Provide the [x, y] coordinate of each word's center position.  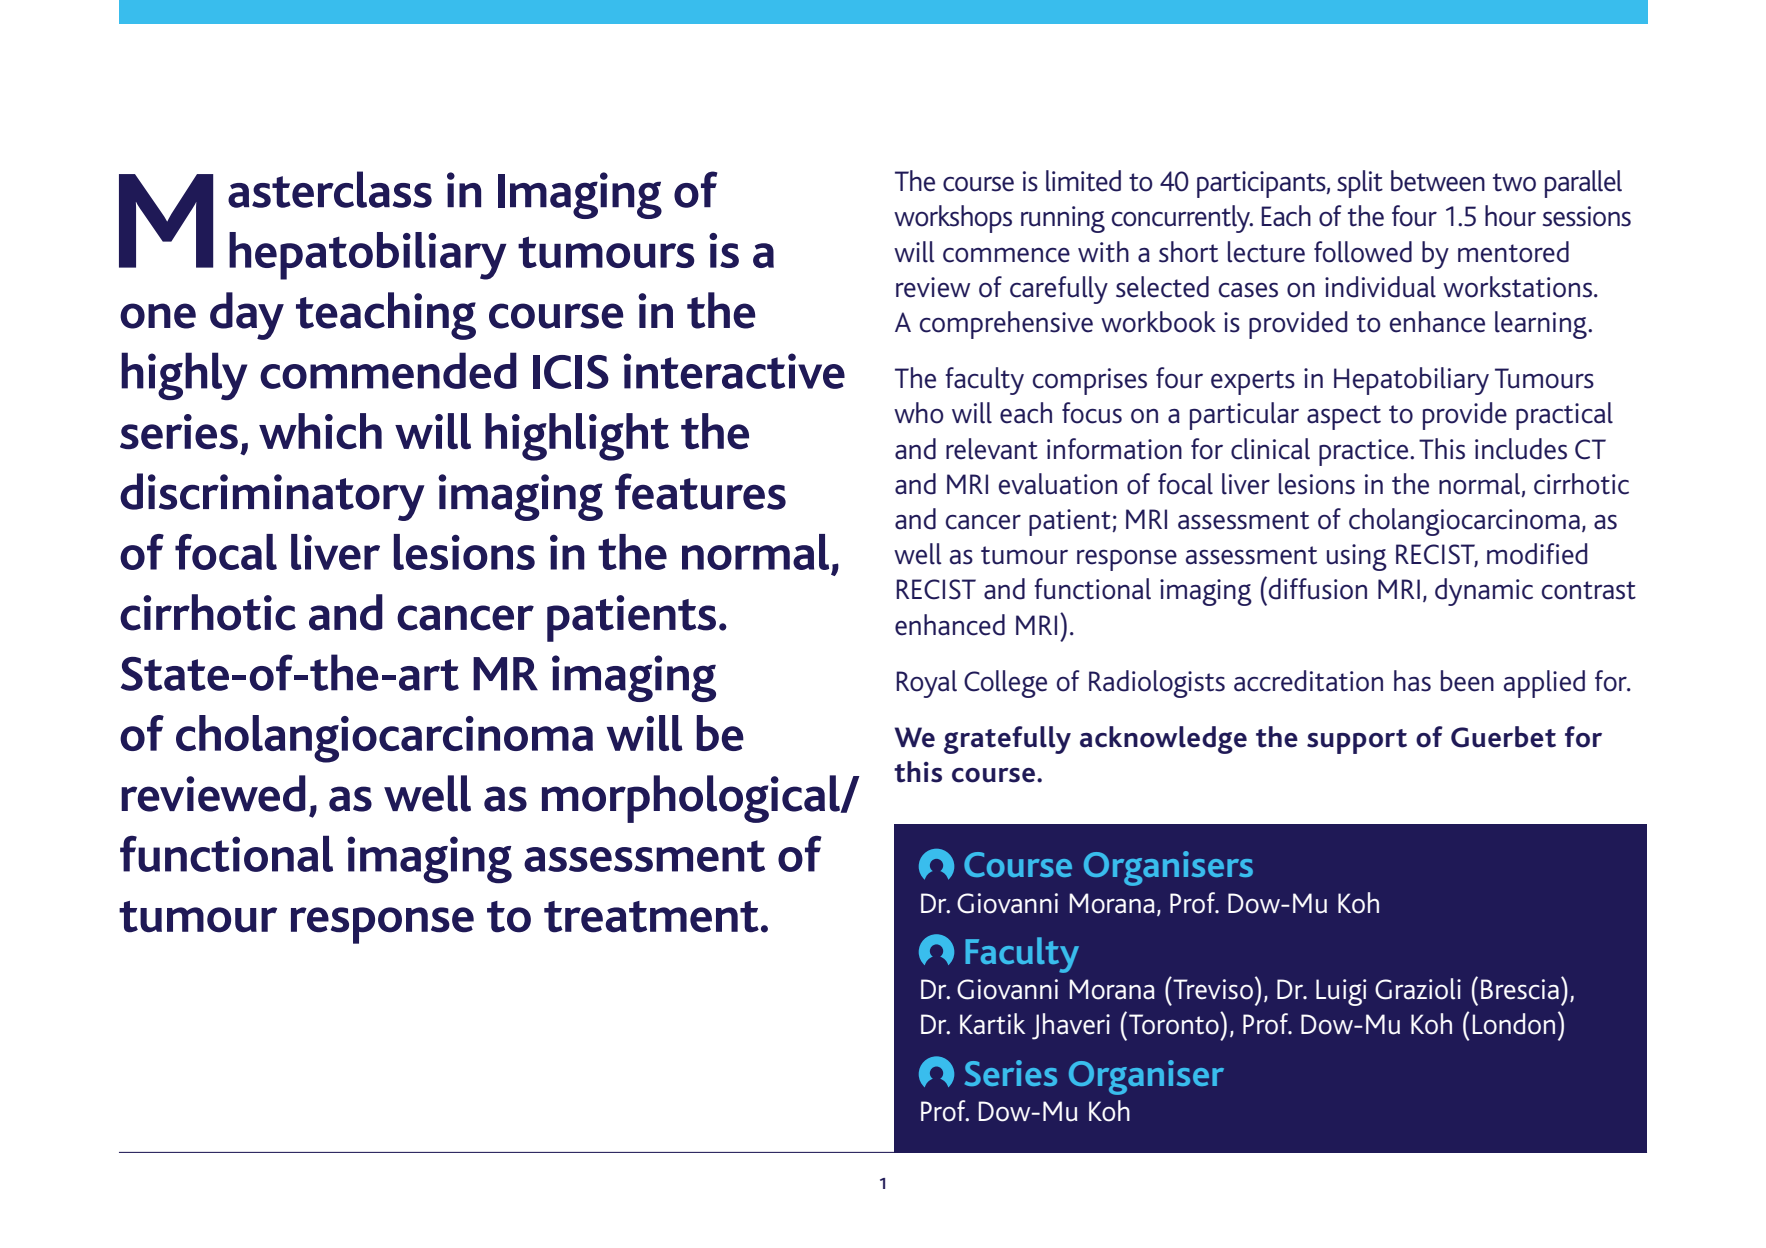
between [1438, 181]
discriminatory [272, 497]
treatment [651, 917]
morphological [692, 799]
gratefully [1007, 740]
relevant [992, 449]
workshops [953, 219]
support [1357, 741]
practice [1365, 452]
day [247, 316]
